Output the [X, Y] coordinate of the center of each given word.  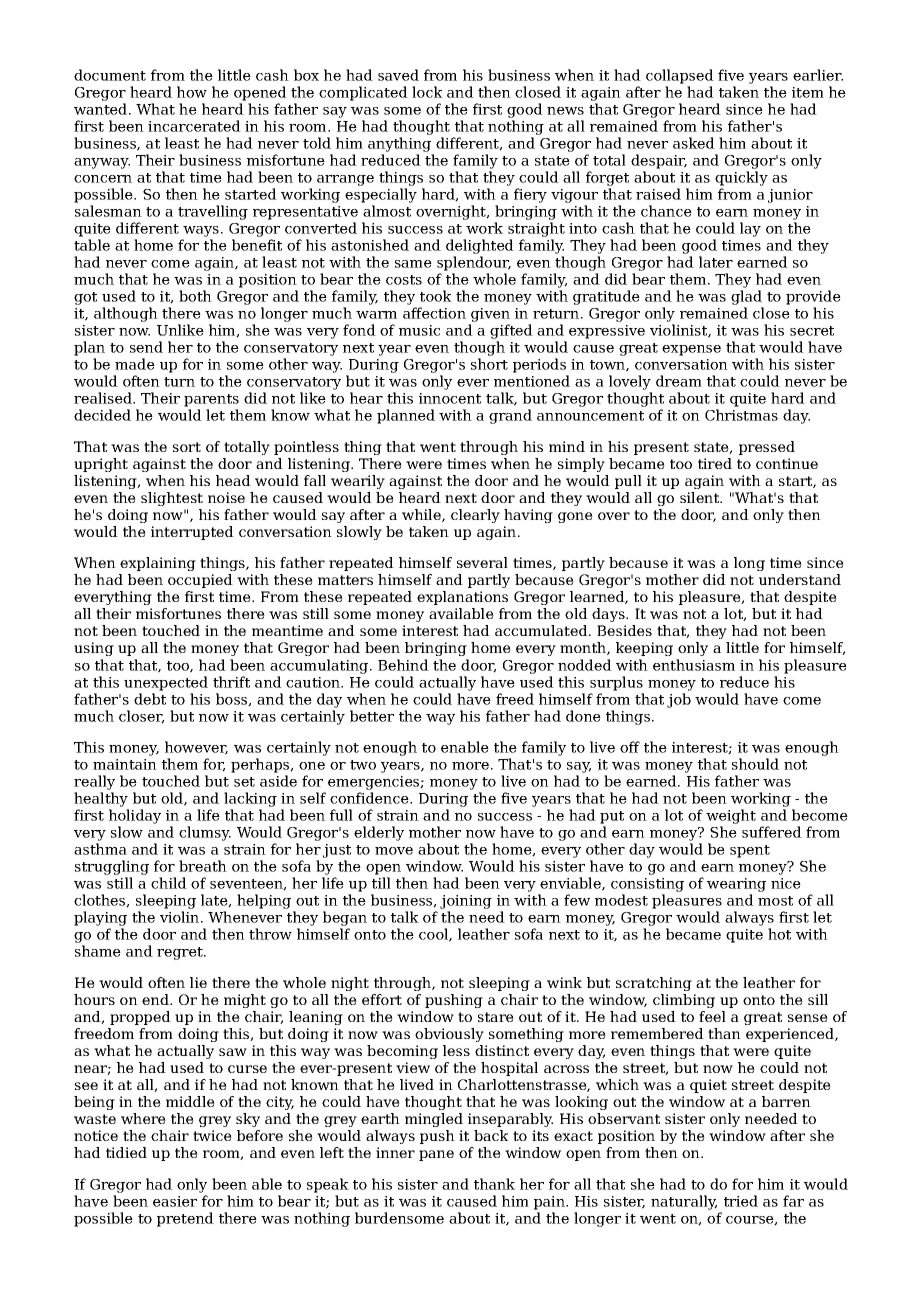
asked [694, 143]
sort [187, 447]
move [394, 851]
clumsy [205, 833]
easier [175, 1201]
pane [436, 1155]
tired [715, 463]
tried [741, 1201]
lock [427, 92]
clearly [475, 516]
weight [731, 816]
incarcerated [194, 126]
